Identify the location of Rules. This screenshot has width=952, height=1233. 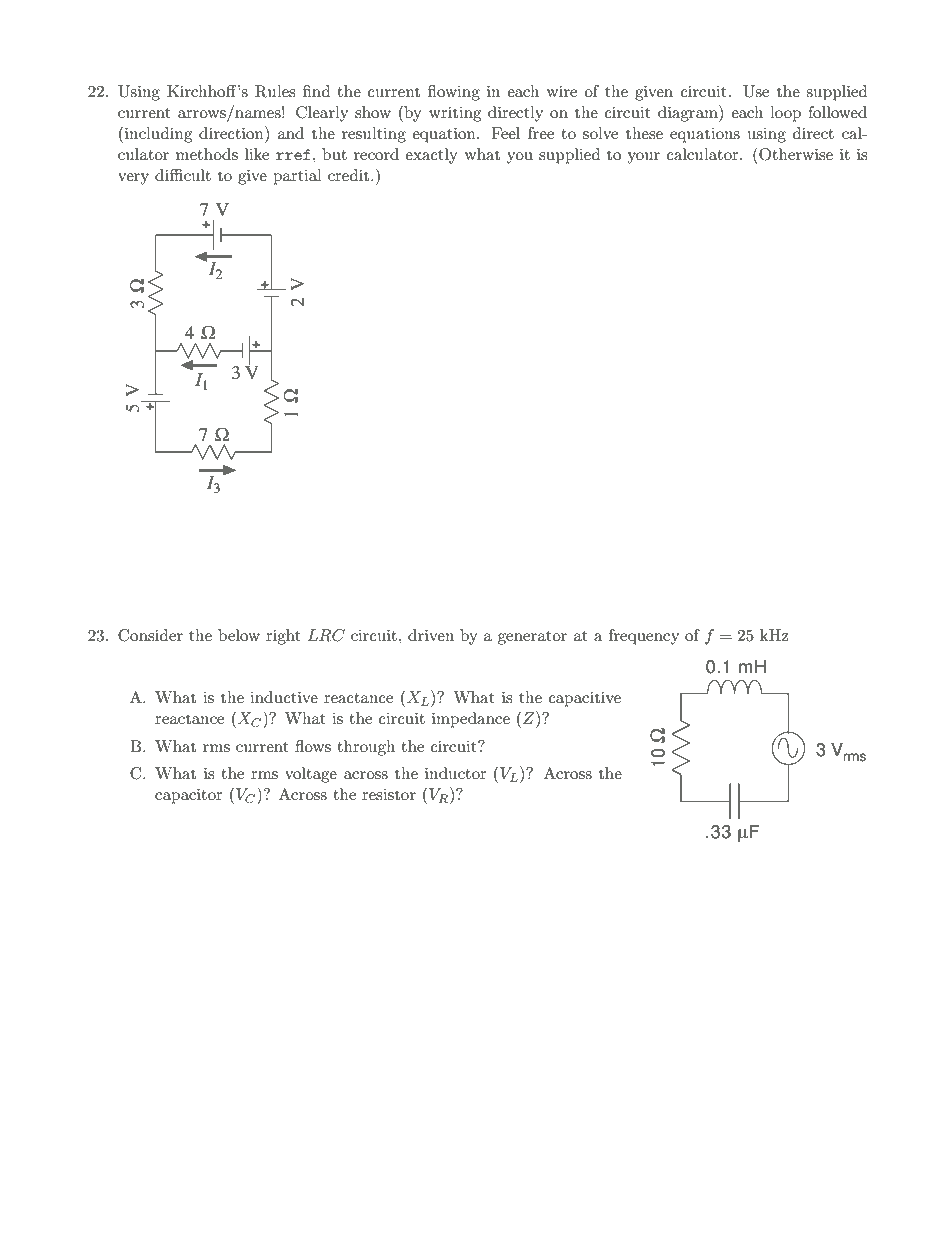
(275, 91).
